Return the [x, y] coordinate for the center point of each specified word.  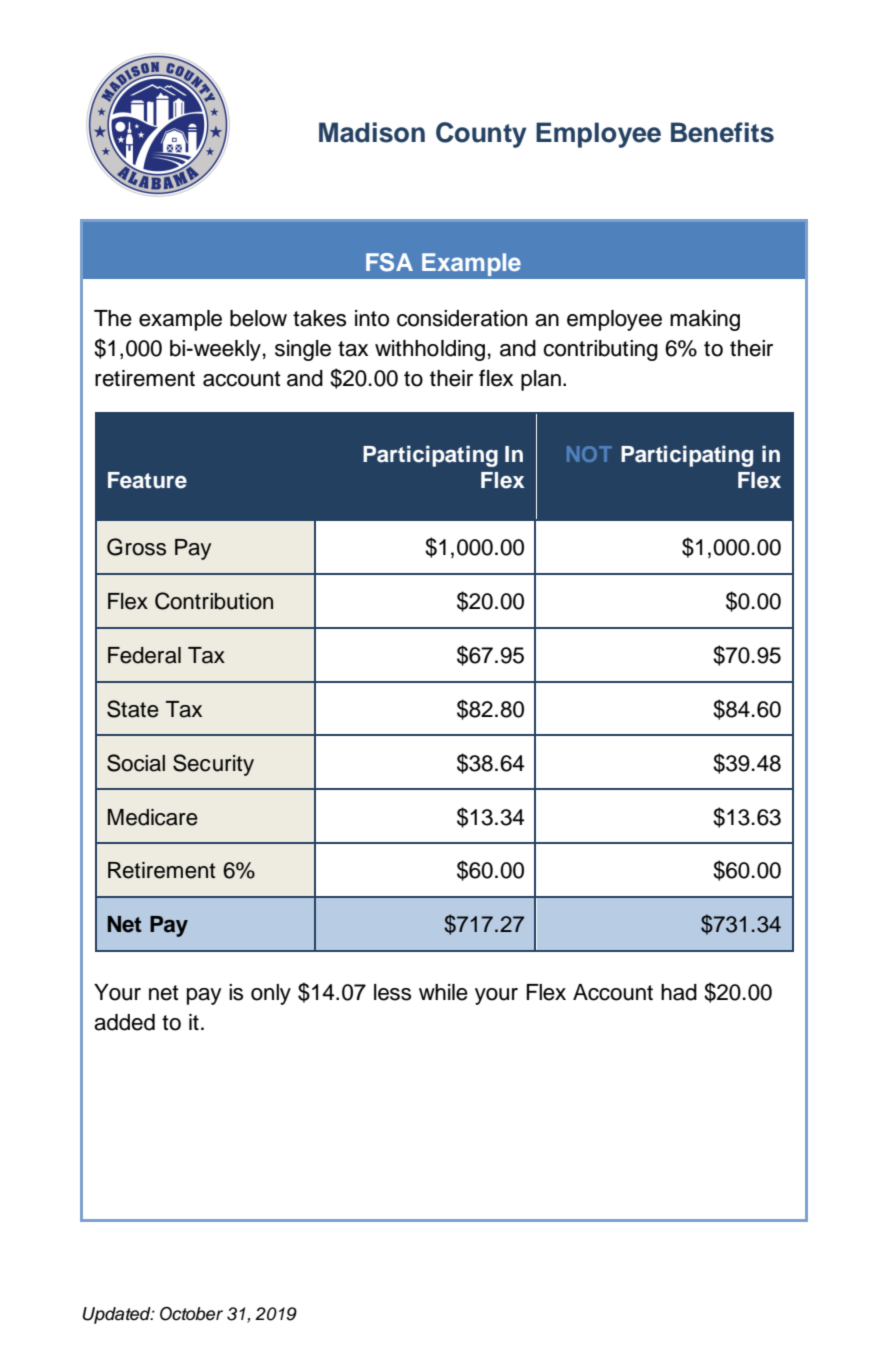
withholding [430, 350]
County [481, 135]
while [443, 992]
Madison [372, 132]
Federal [144, 655]
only [271, 994]
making [705, 320]
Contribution [214, 601]
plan [541, 380]
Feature [147, 480]
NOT [589, 454]
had [679, 992]
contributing [600, 350]
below [258, 318]
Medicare [153, 817]
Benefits [722, 132]
